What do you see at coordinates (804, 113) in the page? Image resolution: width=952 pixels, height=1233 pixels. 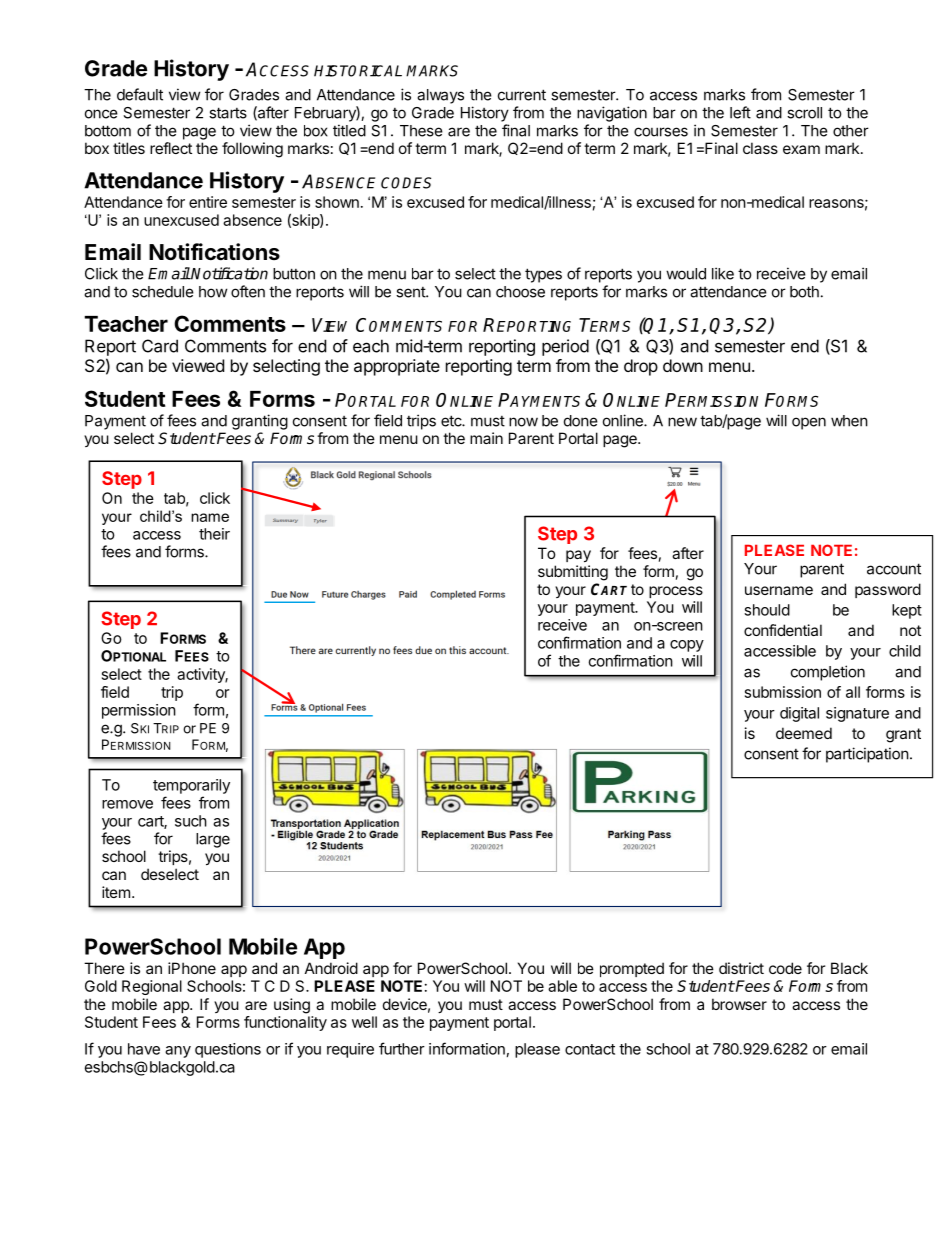 I see `scroll` at bounding box center [804, 113].
